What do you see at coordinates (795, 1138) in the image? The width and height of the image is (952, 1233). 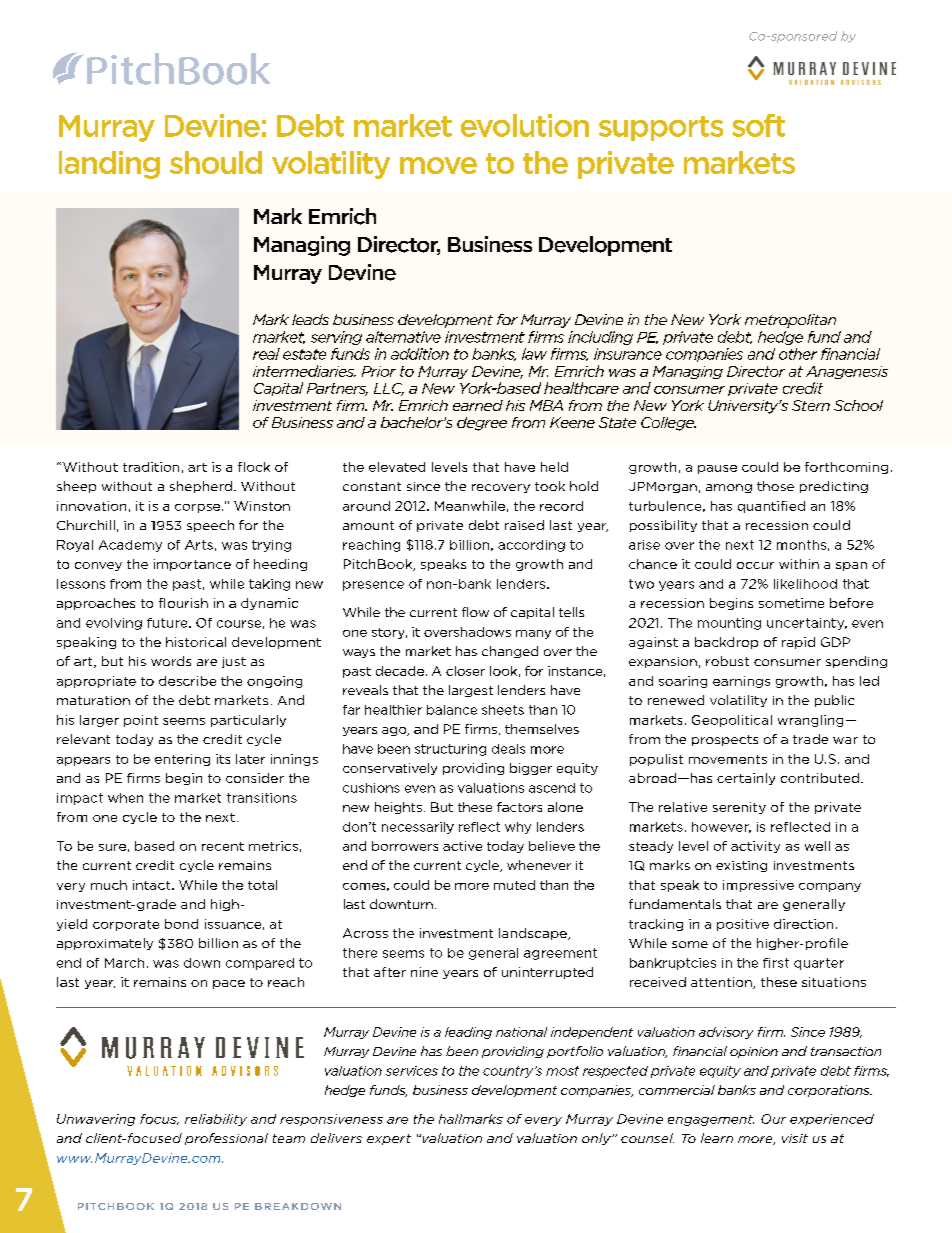 I see `visit` at bounding box center [795, 1138].
